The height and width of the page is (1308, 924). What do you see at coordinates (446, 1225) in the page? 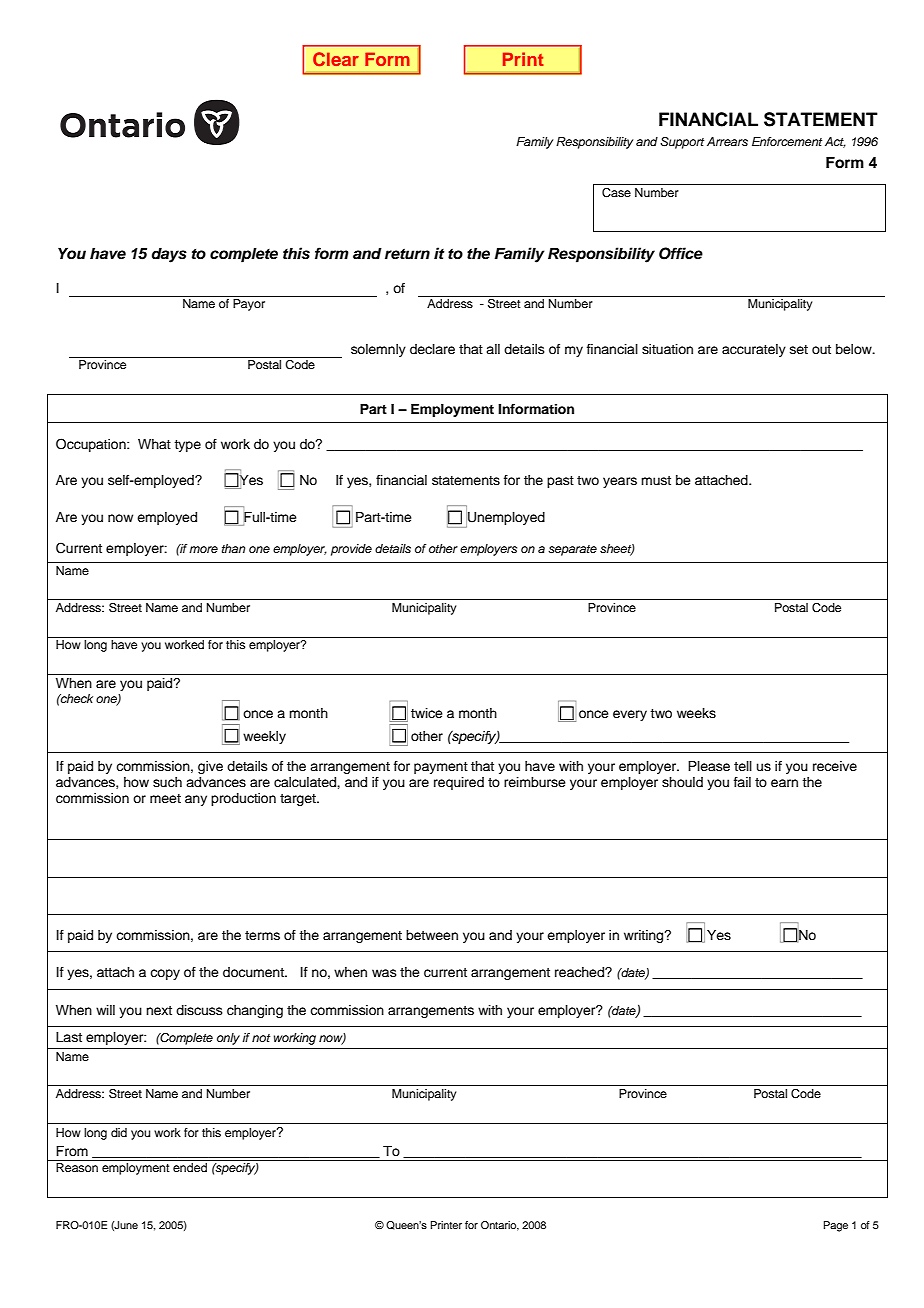
I see `Printer` at bounding box center [446, 1225].
